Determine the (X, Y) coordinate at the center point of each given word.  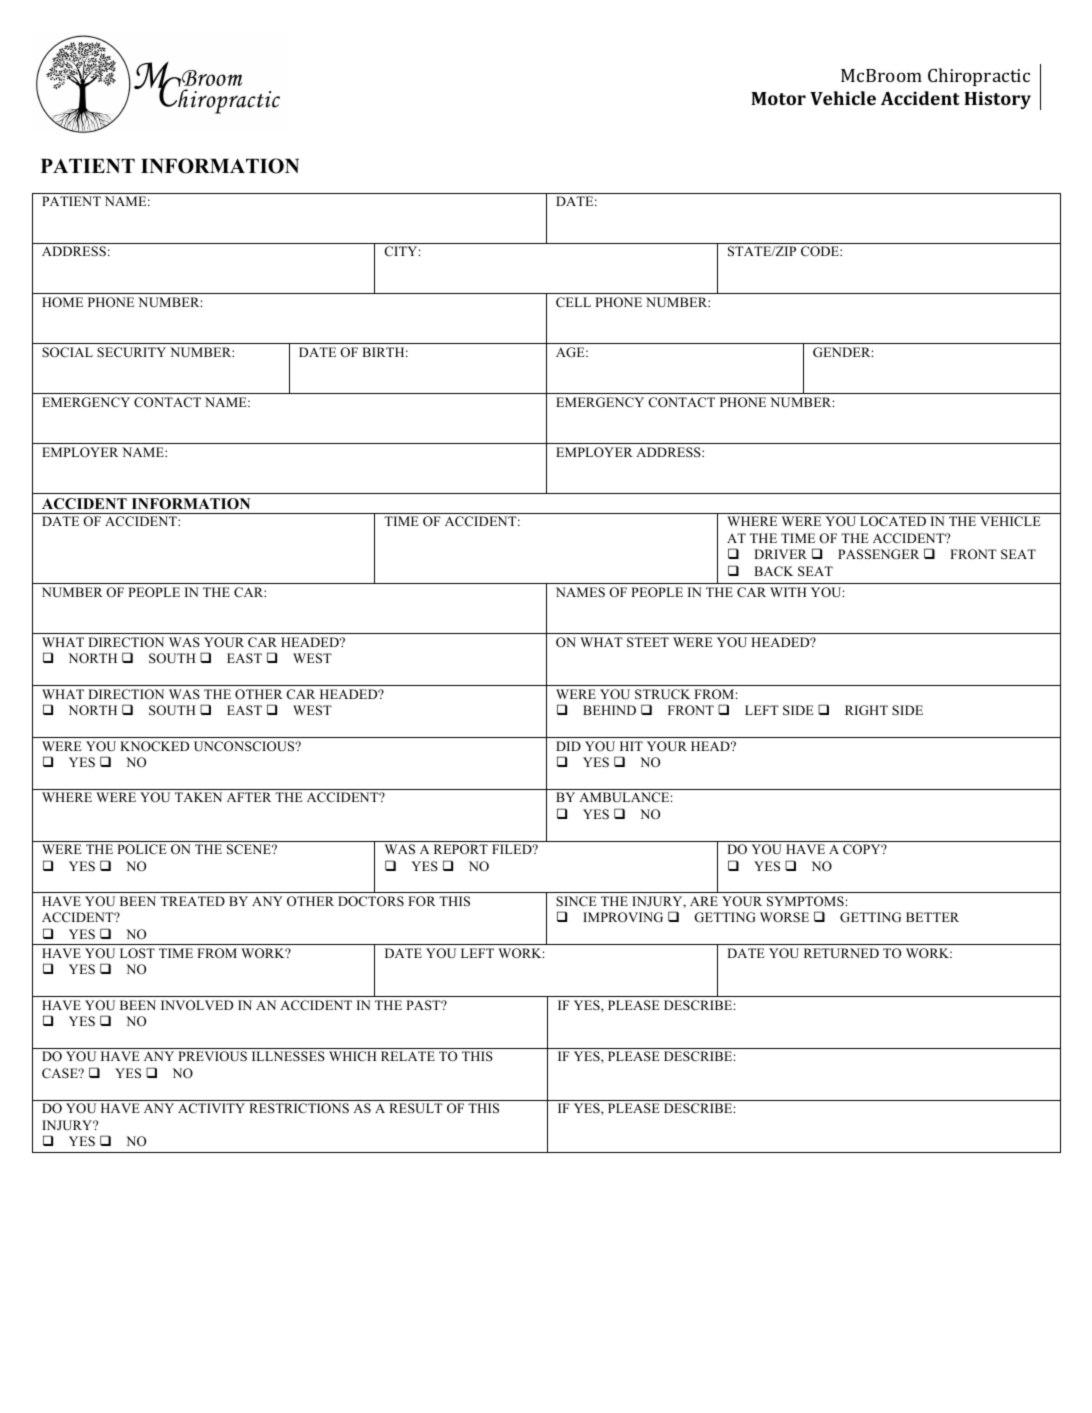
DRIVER (780, 554)
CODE (821, 251)
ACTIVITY (211, 1108)
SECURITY (131, 352)
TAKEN (198, 797)
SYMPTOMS (805, 901)
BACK (773, 571)
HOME (62, 302)
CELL (573, 302)
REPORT (461, 849)
